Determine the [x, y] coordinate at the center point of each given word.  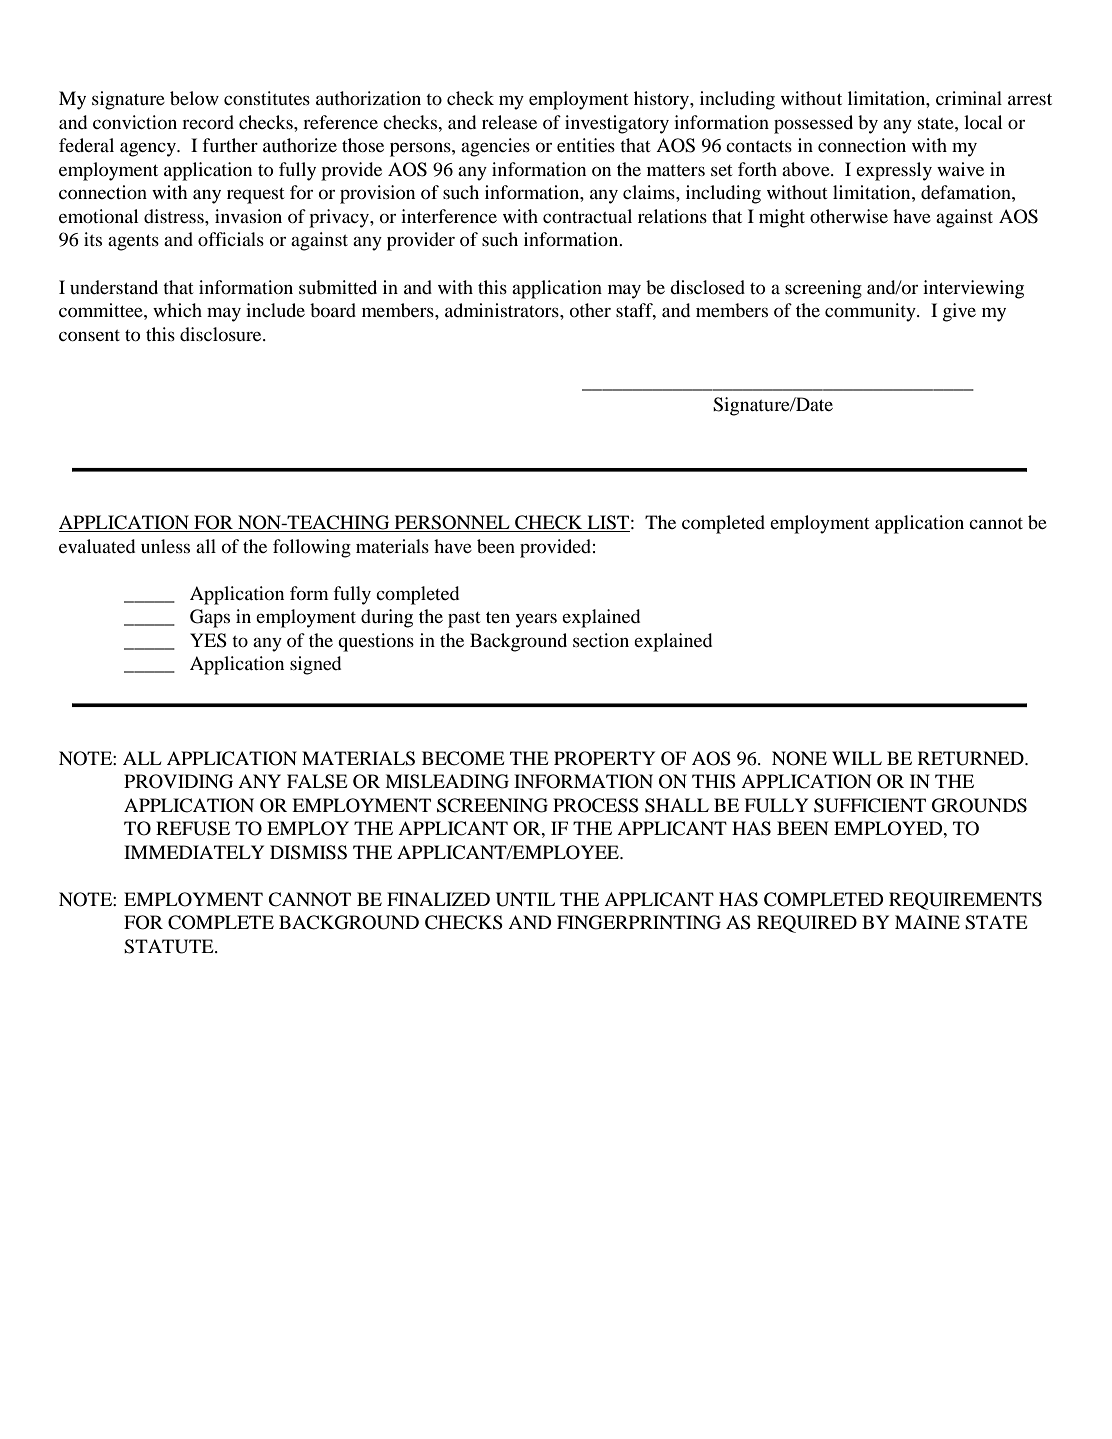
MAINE [927, 922]
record [208, 122]
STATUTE [170, 946]
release [509, 122]
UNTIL [525, 899]
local [983, 122]
